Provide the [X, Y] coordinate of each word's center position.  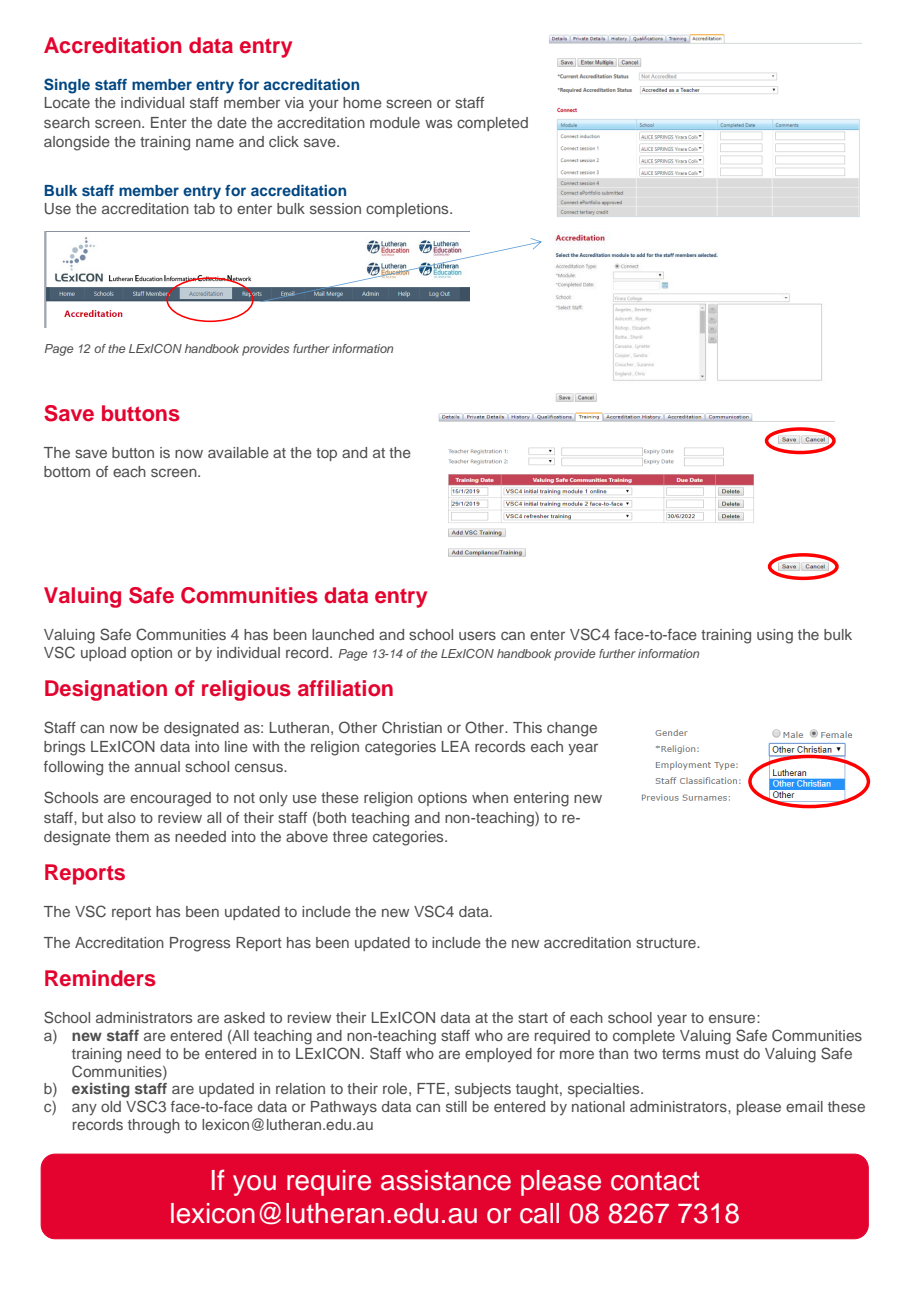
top [326, 454]
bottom [67, 471]
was [438, 123]
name [215, 142]
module [395, 122]
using [775, 636]
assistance [446, 1180]
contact [655, 1181]
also [122, 817]
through [154, 1126]
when [490, 797]
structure [667, 943]
